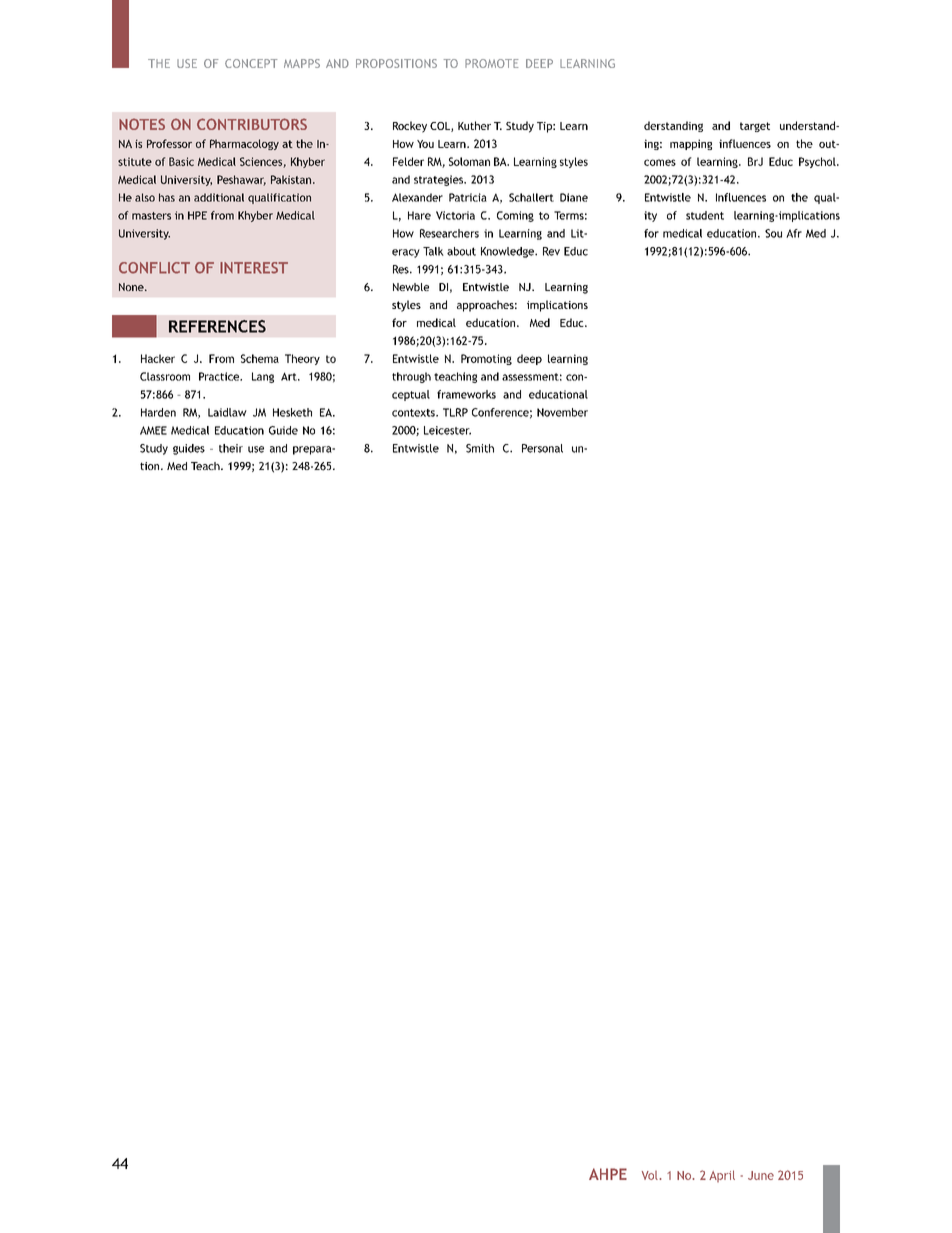 The height and width of the screenshot is (1233, 952). What do you see at coordinates (651, 1175) in the screenshot?
I see `Vol` at bounding box center [651, 1175].
